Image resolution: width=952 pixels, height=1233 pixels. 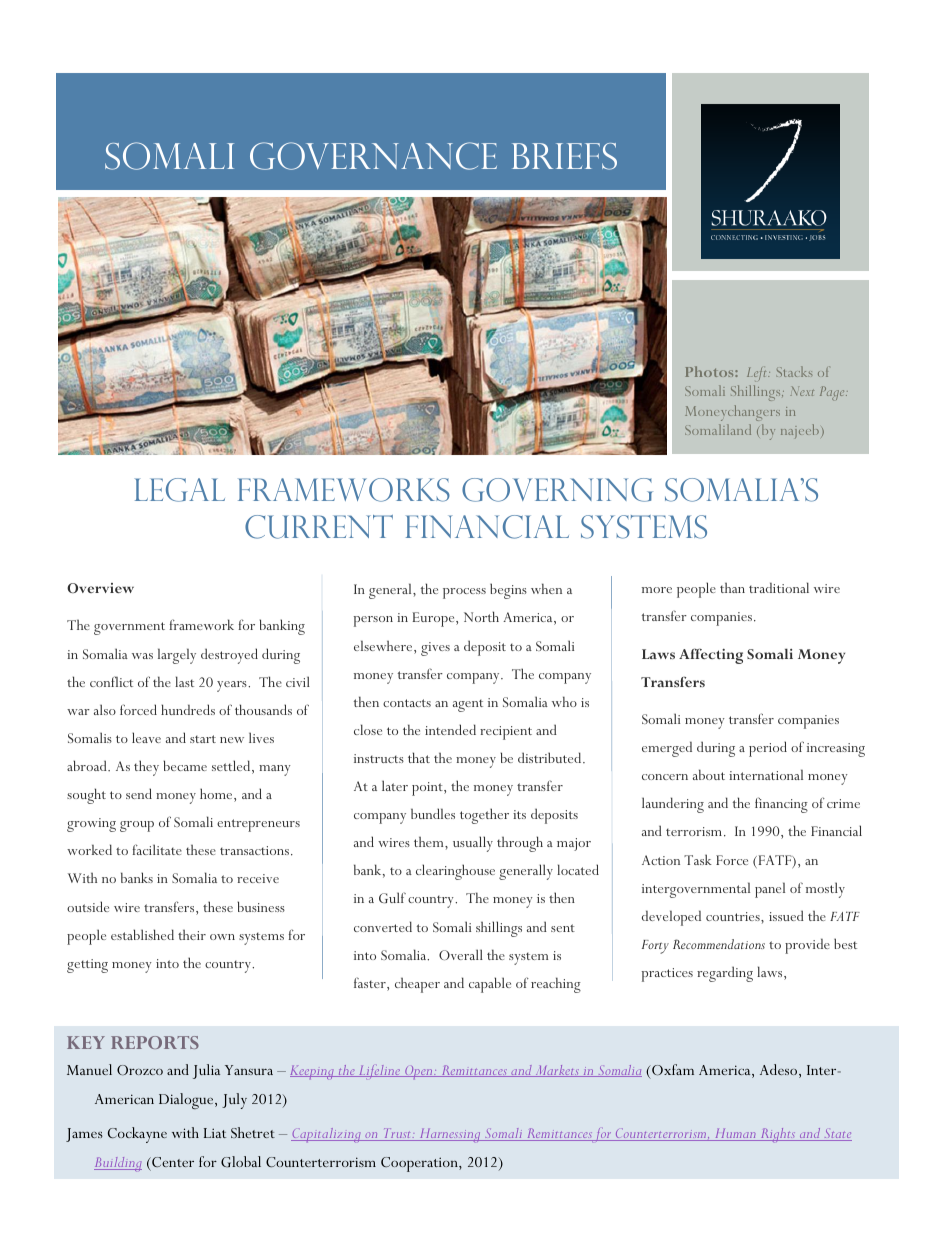 I want to click on gives, so click(x=435, y=649).
